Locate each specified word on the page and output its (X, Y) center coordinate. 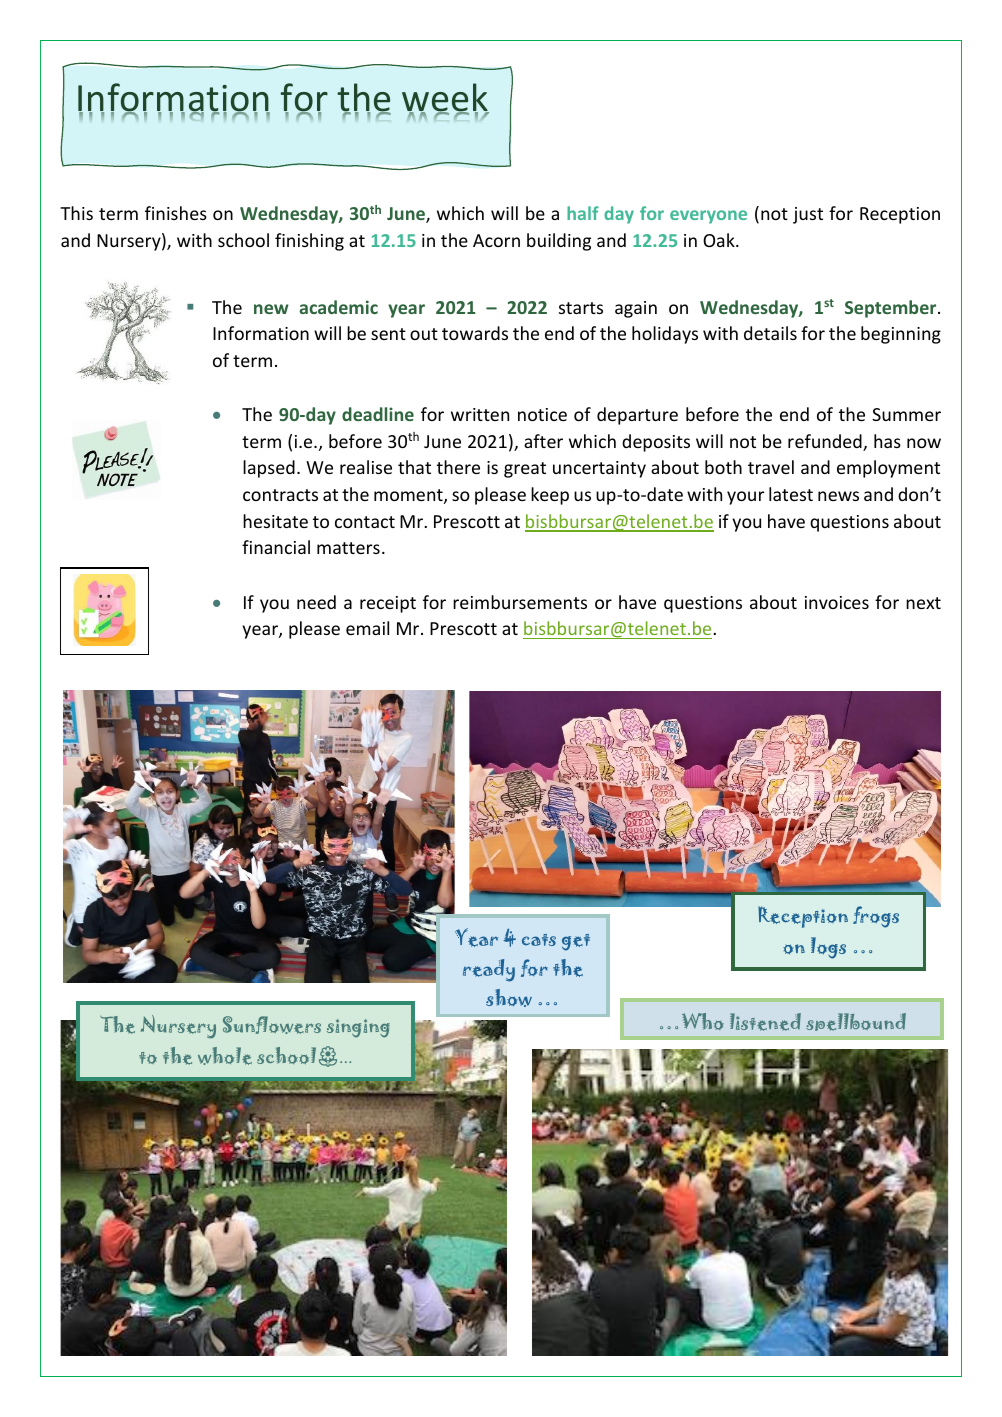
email (367, 628)
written (480, 414)
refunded (826, 442)
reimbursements (520, 602)
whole (225, 1056)
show (509, 998)
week (445, 99)
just (808, 215)
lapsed (269, 469)
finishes (176, 213)
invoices (837, 602)
